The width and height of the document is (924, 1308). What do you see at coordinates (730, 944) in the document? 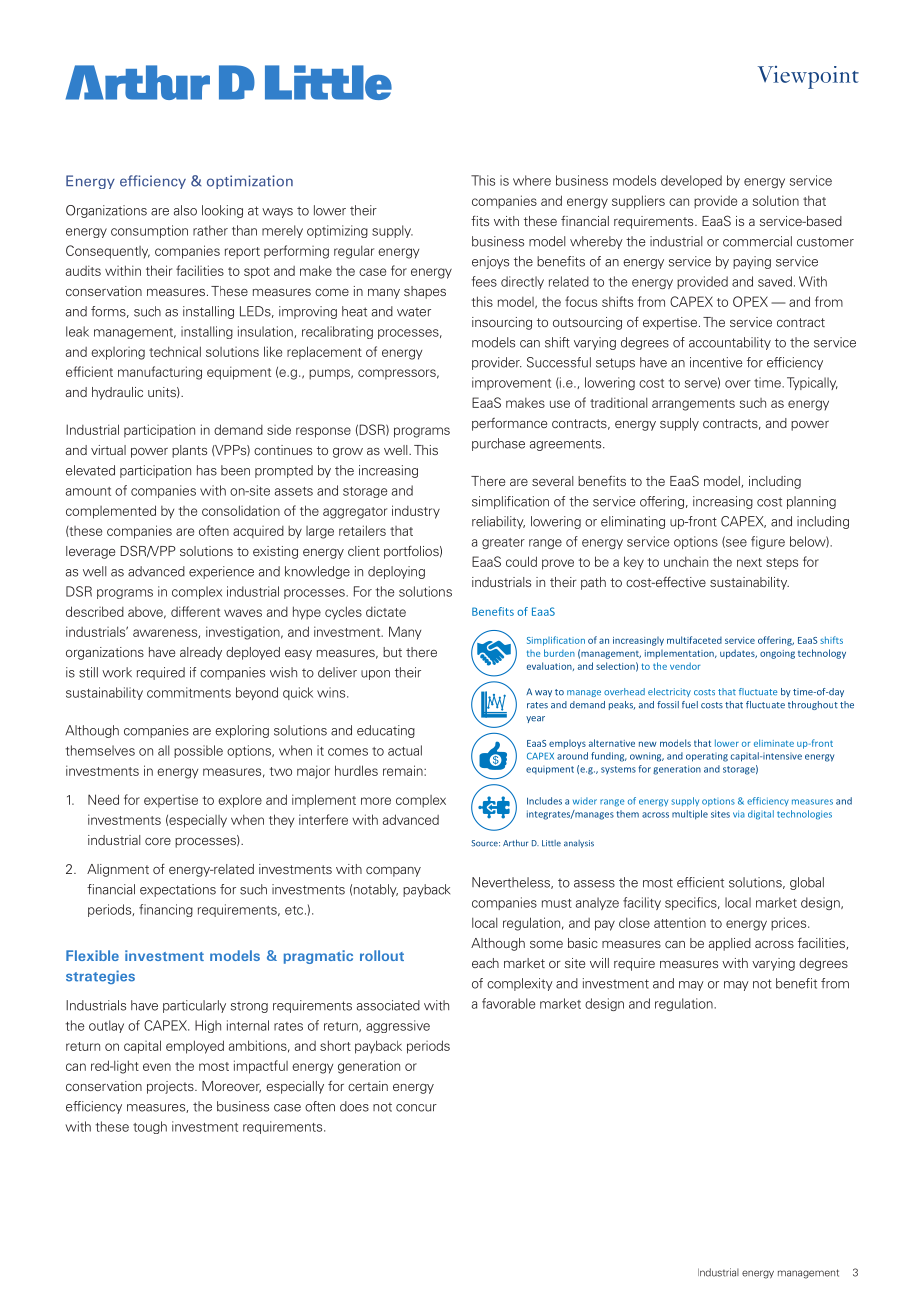
I see `applied` at bounding box center [730, 944].
